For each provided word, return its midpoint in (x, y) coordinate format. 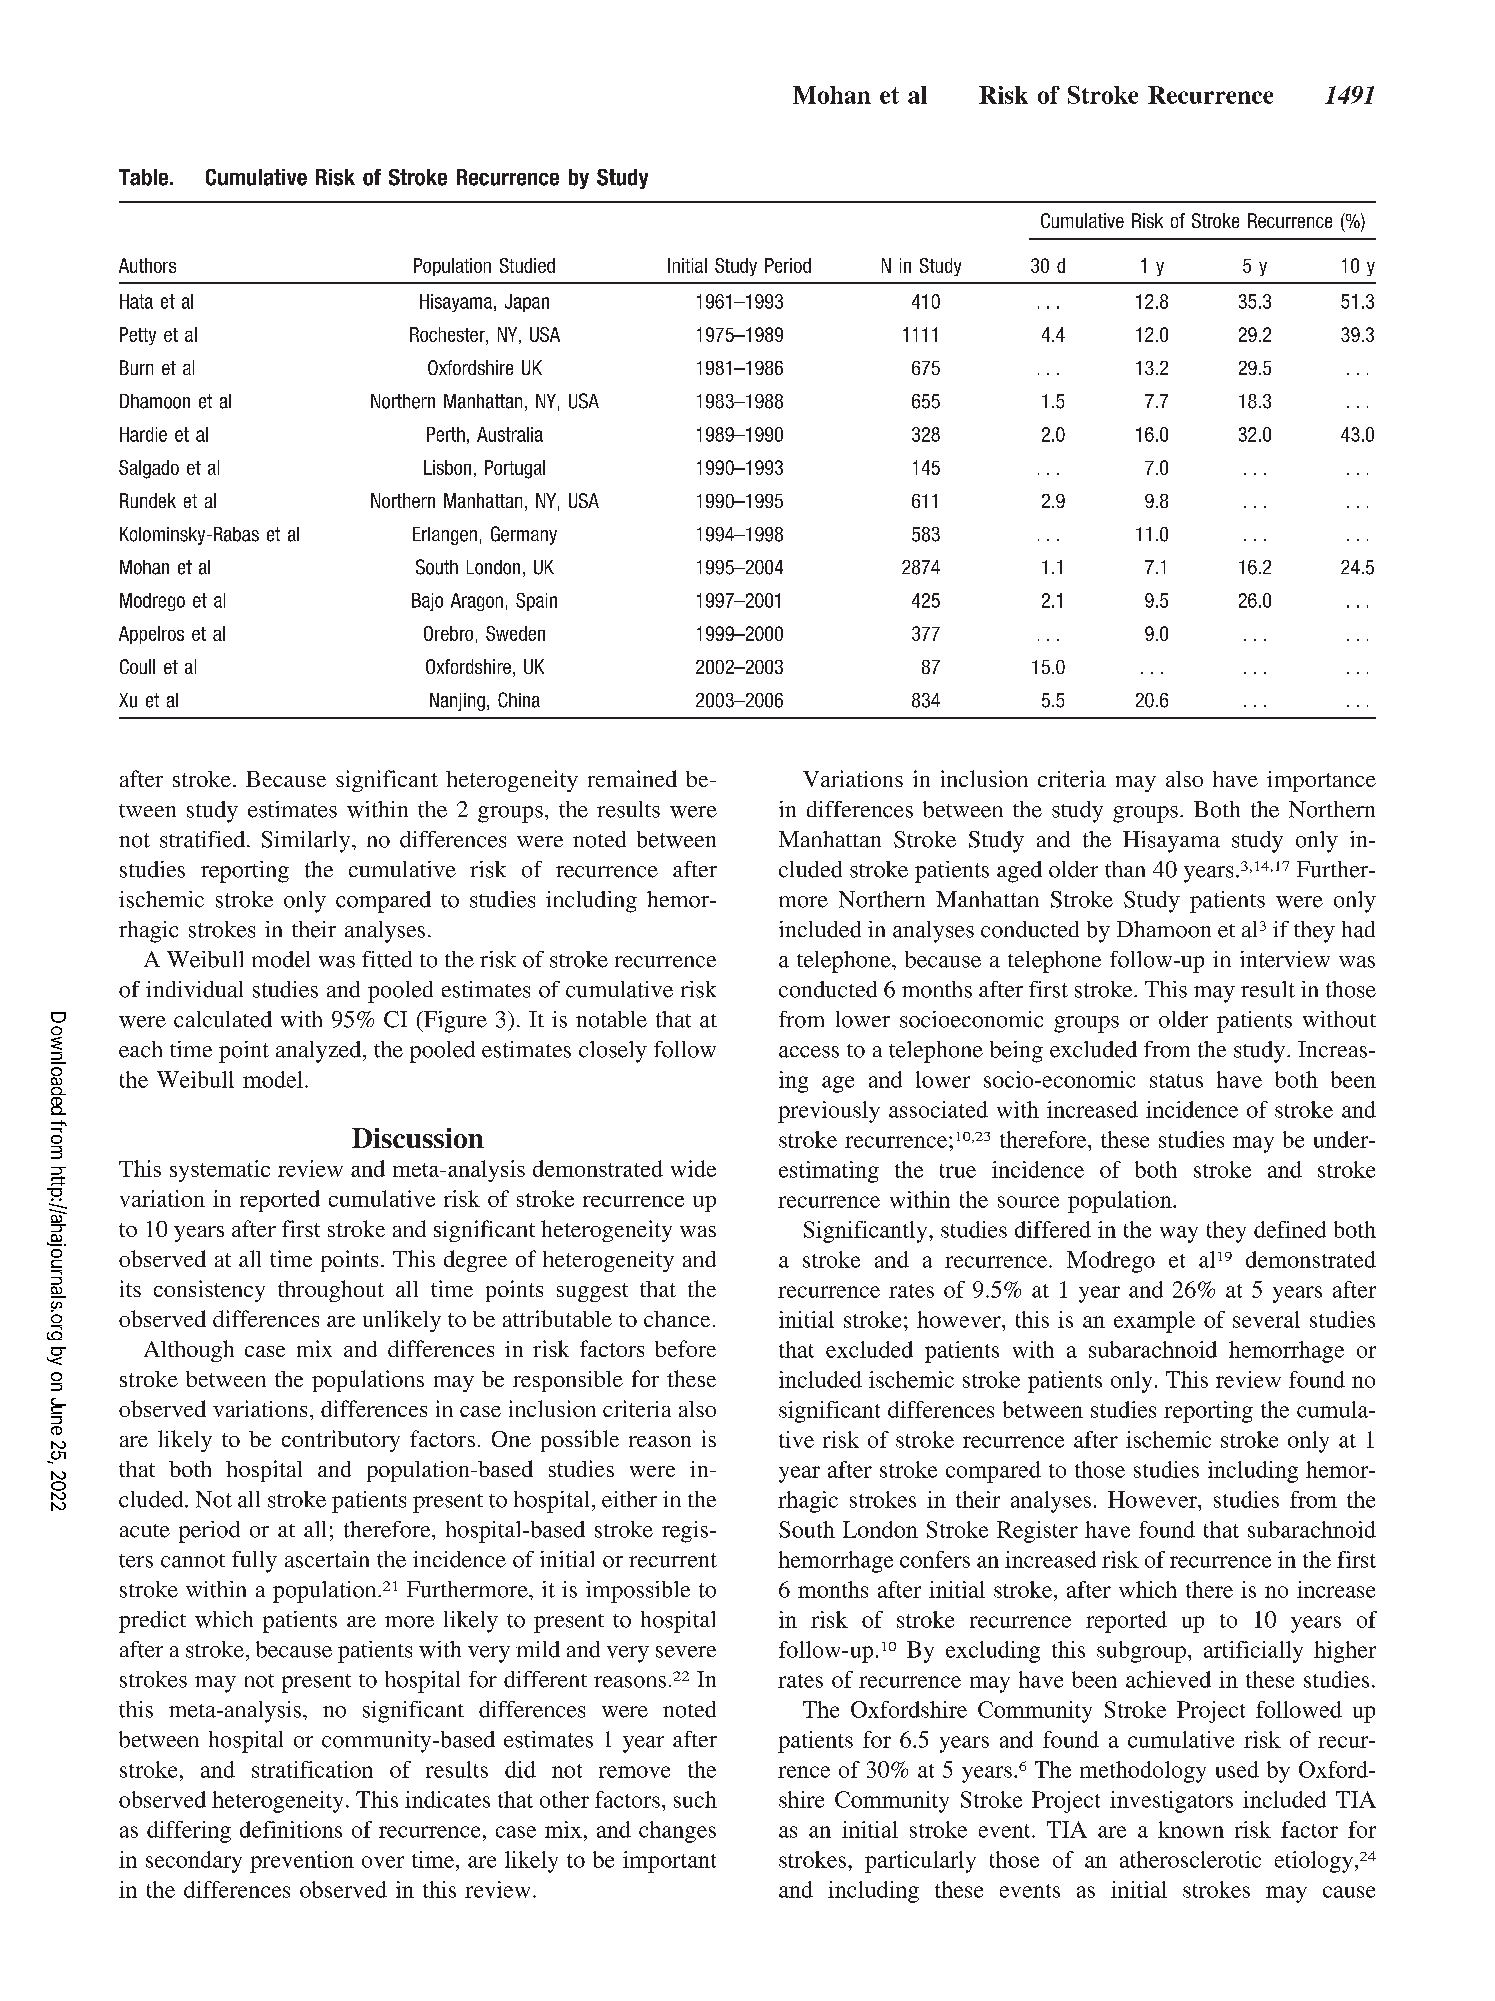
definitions (291, 1829)
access (809, 1052)
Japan (527, 303)
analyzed (320, 1052)
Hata (136, 301)
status (1176, 1081)
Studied (527, 265)
